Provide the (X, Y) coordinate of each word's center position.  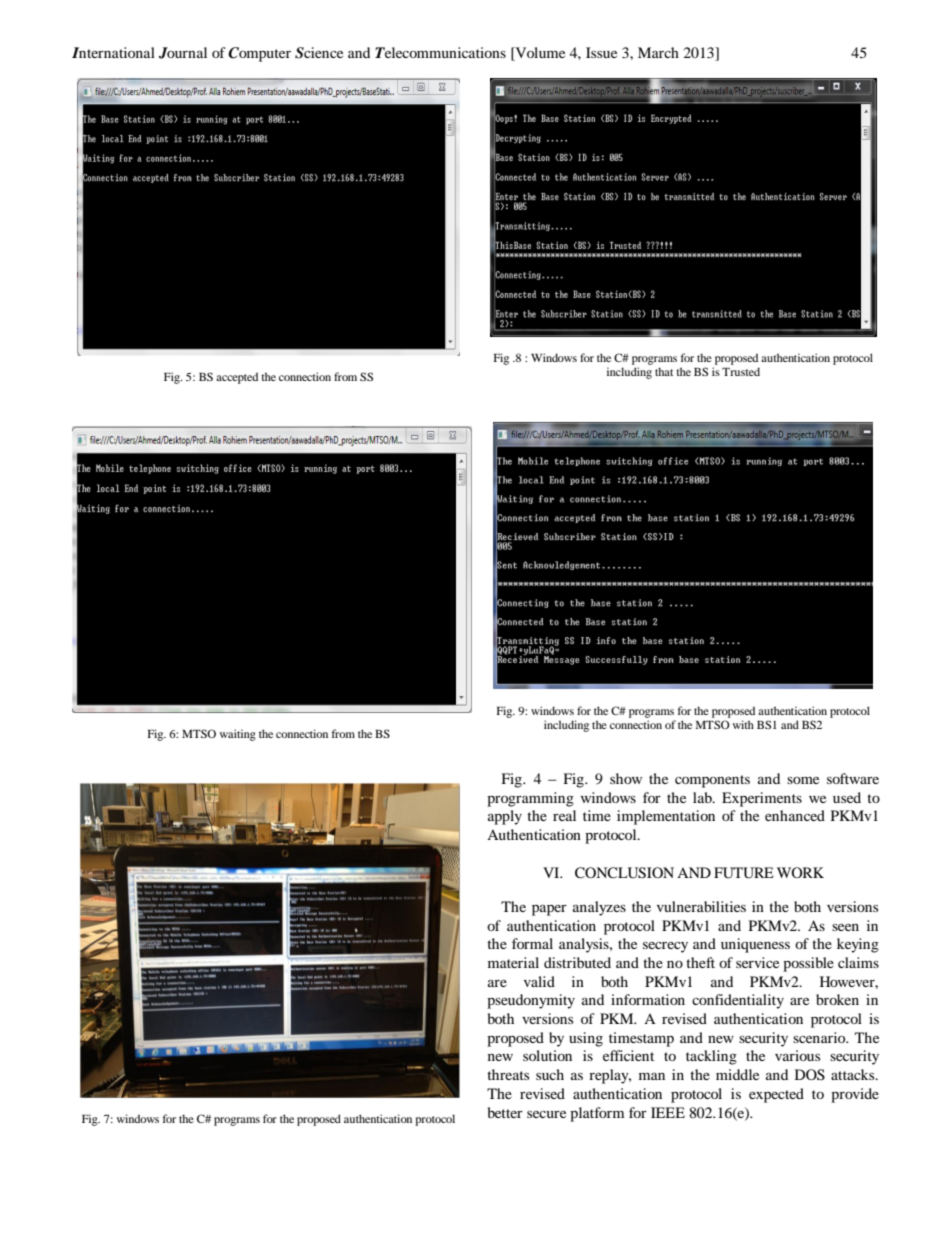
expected (776, 1095)
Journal (183, 53)
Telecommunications (440, 52)
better (505, 1112)
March (658, 52)
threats (508, 1074)
